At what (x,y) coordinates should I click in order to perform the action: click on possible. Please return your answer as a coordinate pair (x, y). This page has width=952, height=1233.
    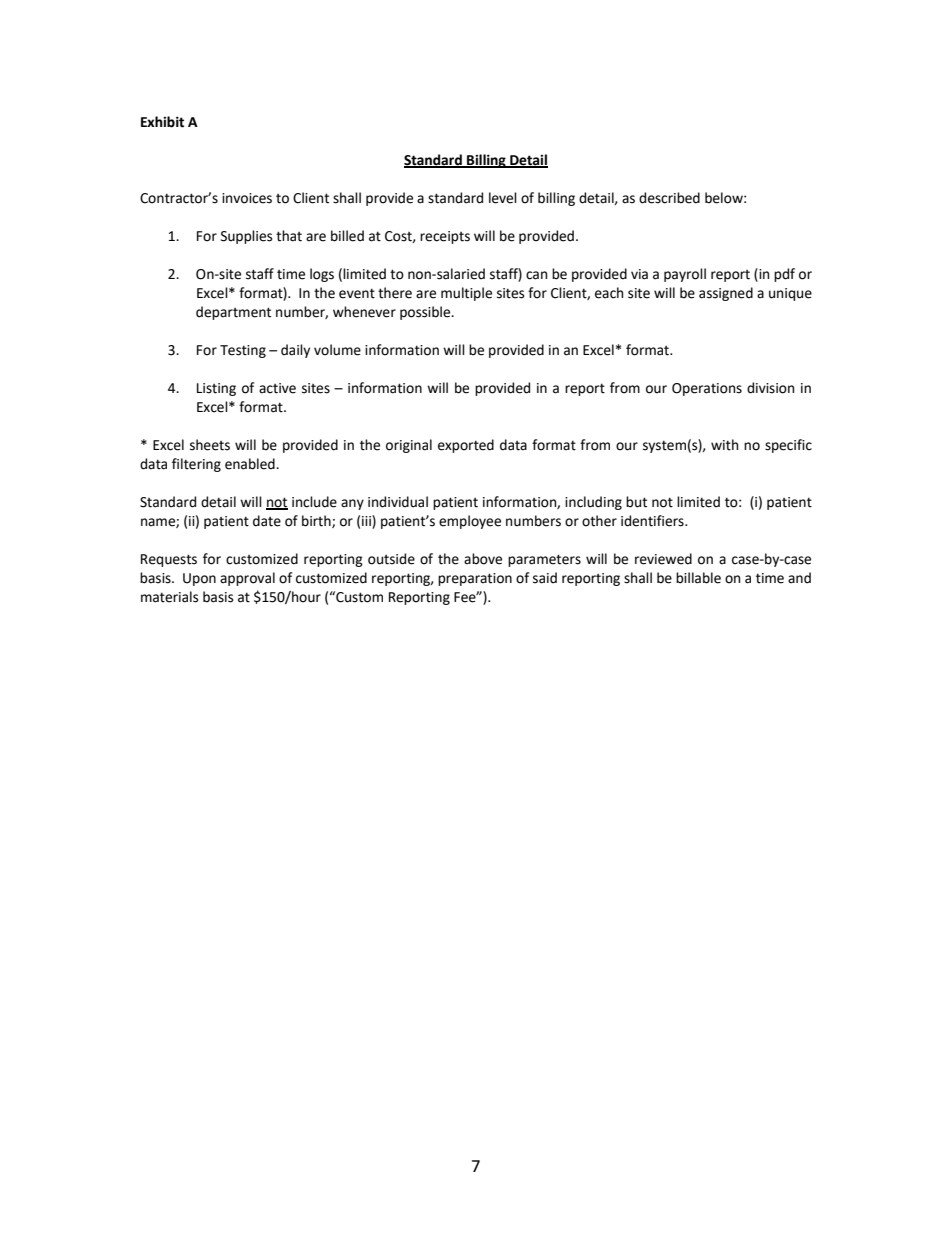
    Looking at the image, I should click on (426, 313).
